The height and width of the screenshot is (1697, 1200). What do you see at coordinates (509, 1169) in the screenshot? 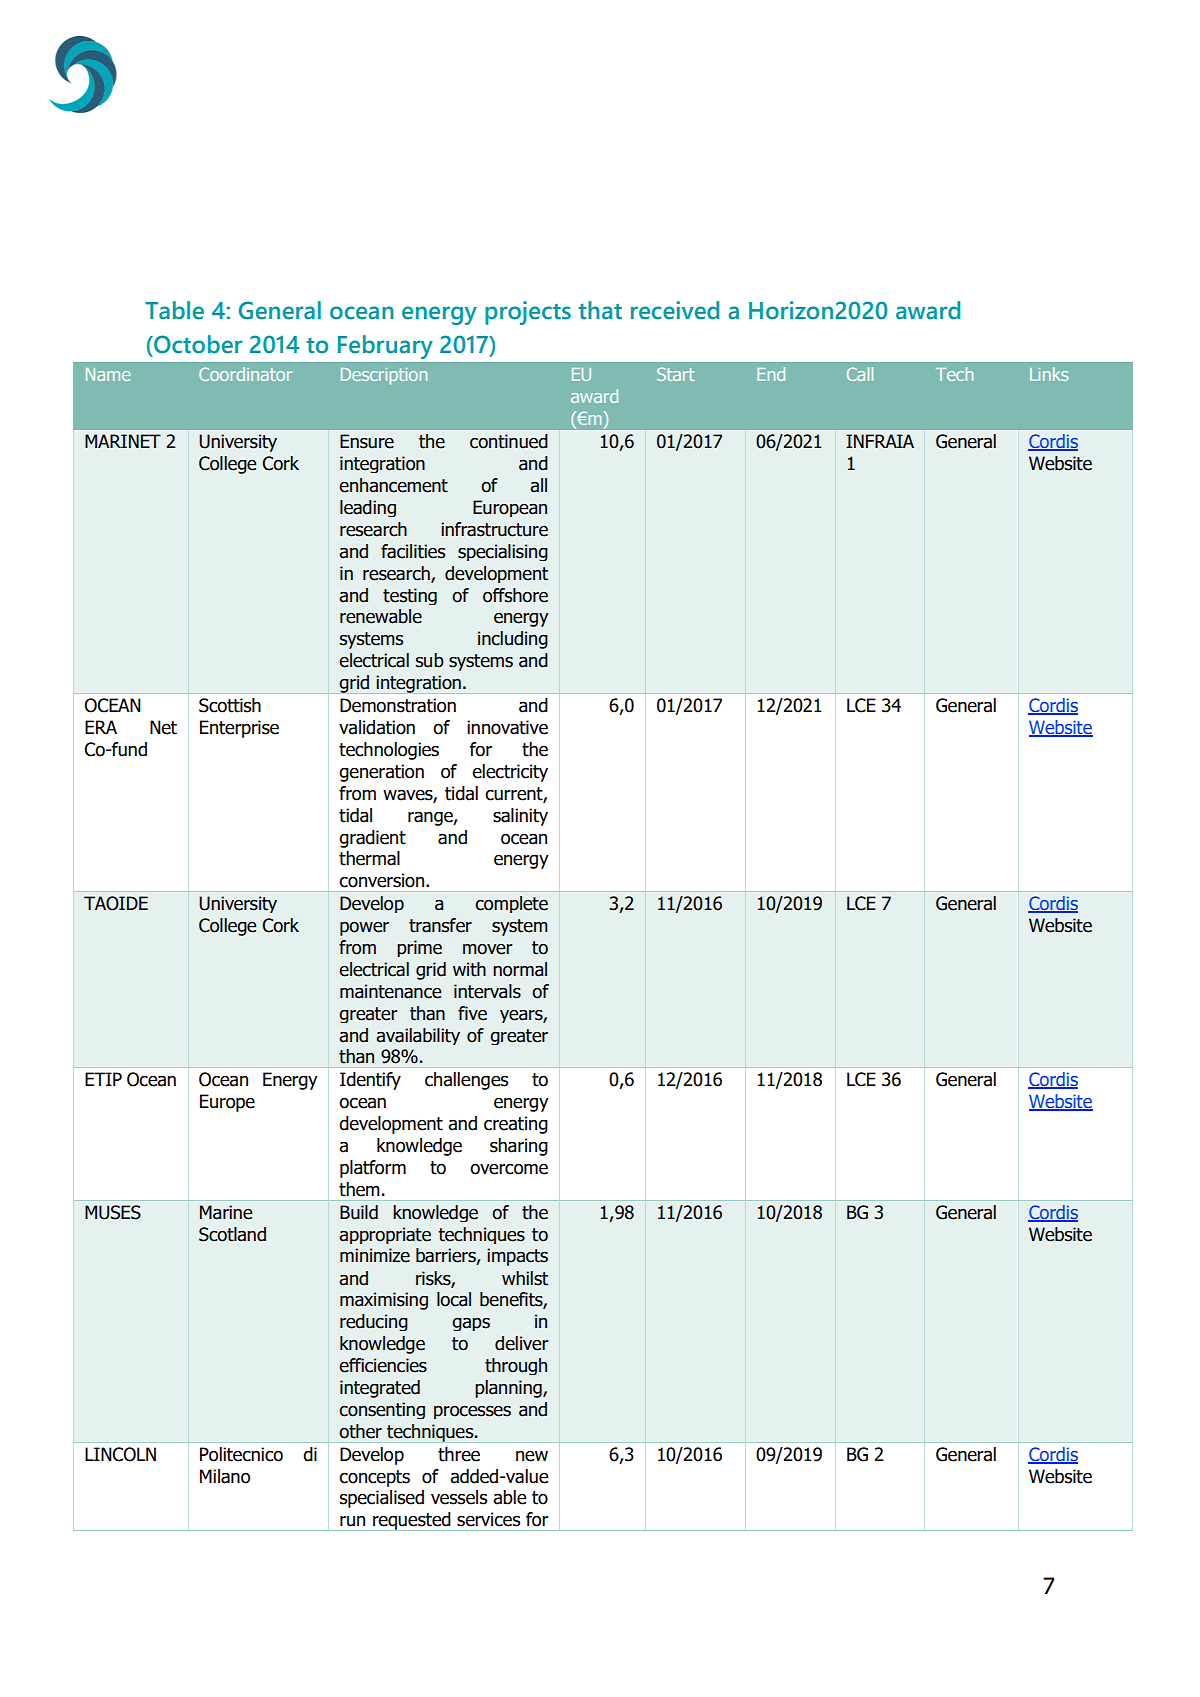
I see `overcome` at bounding box center [509, 1169].
